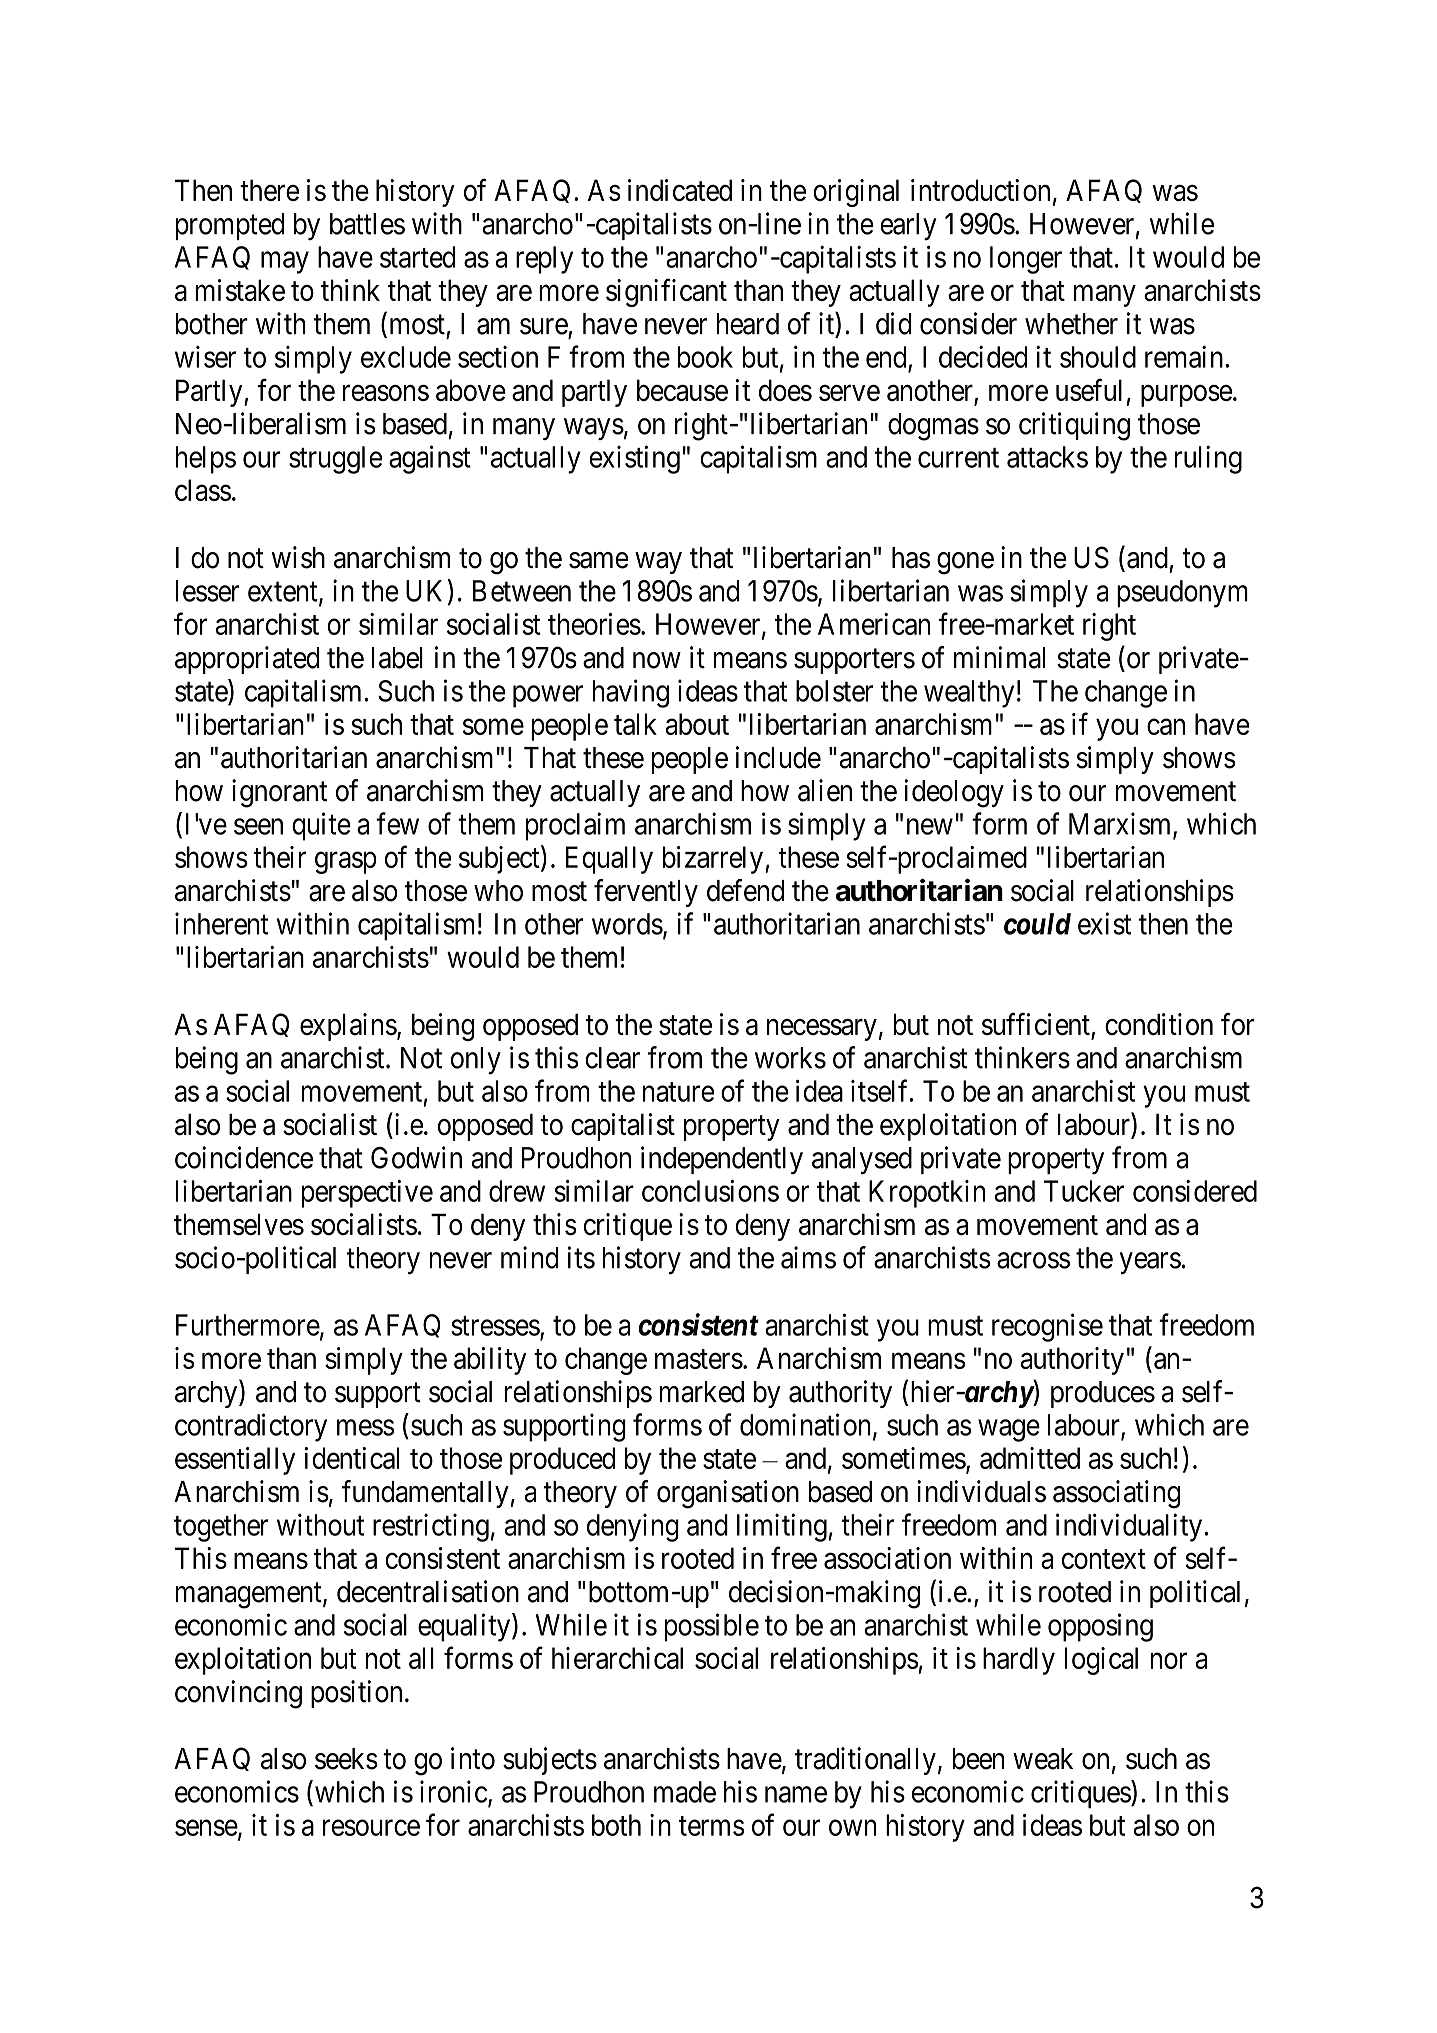 Image resolution: width=1437 pixels, height=2033 pixels. Describe the element at coordinates (599, 560) in the image. I see `same` at that location.
